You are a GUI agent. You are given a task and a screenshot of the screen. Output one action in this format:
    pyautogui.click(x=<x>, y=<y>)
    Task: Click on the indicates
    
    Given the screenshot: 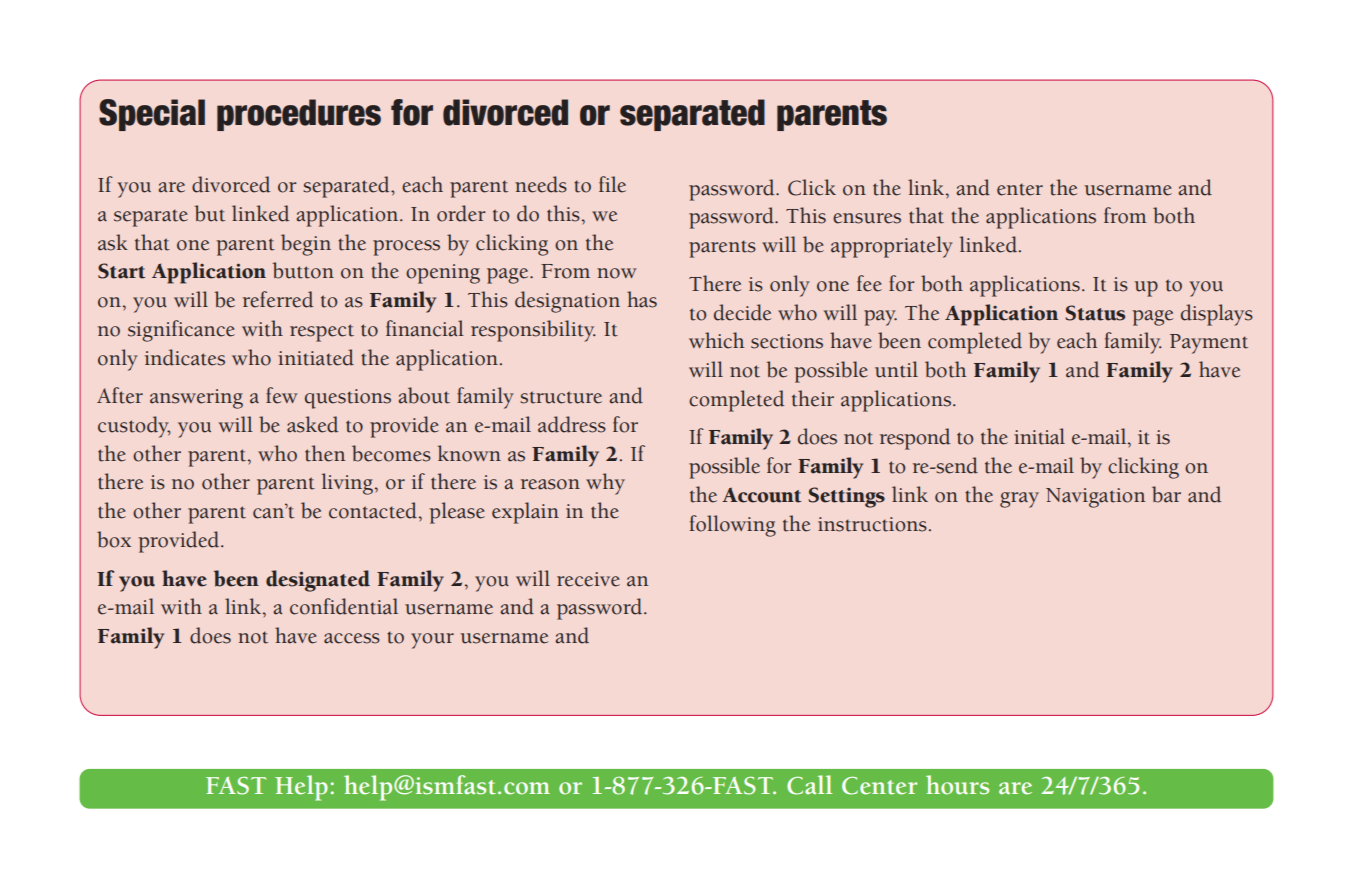 What is the action you would take?
    pyautogui.click(x=185, y=357)
